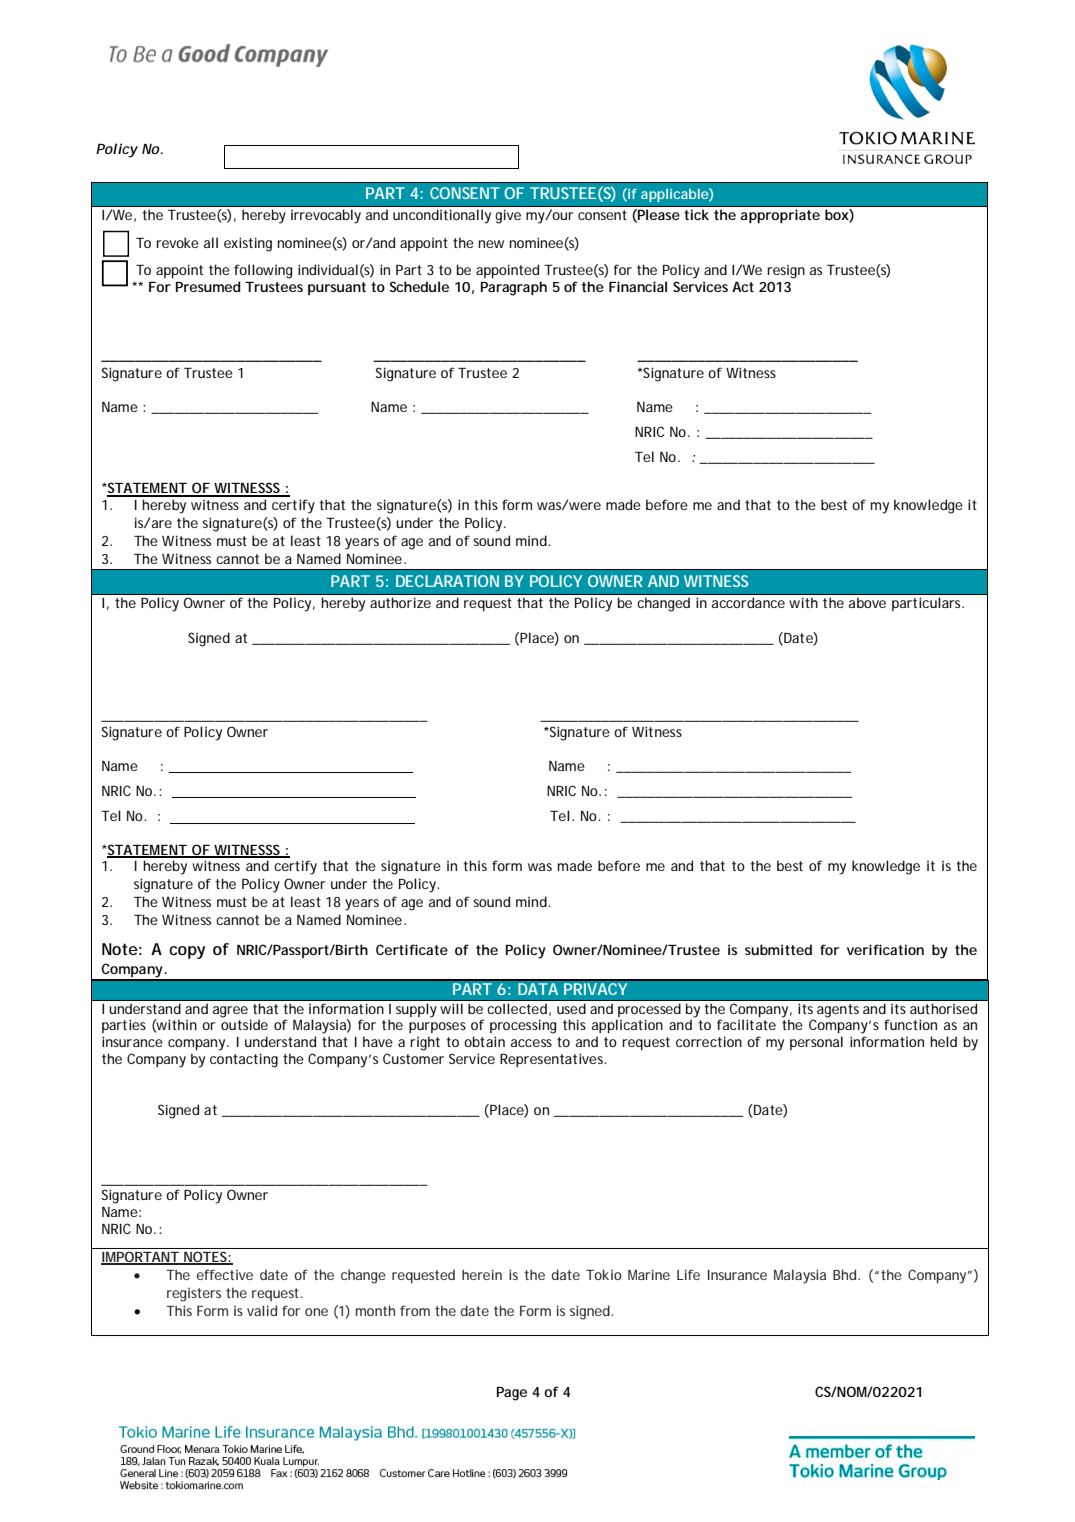 This screenshot has height=1522, width=1075. Describe the element at coordinates (523, 1026) in the screenshot. I see `processing` at that location.
